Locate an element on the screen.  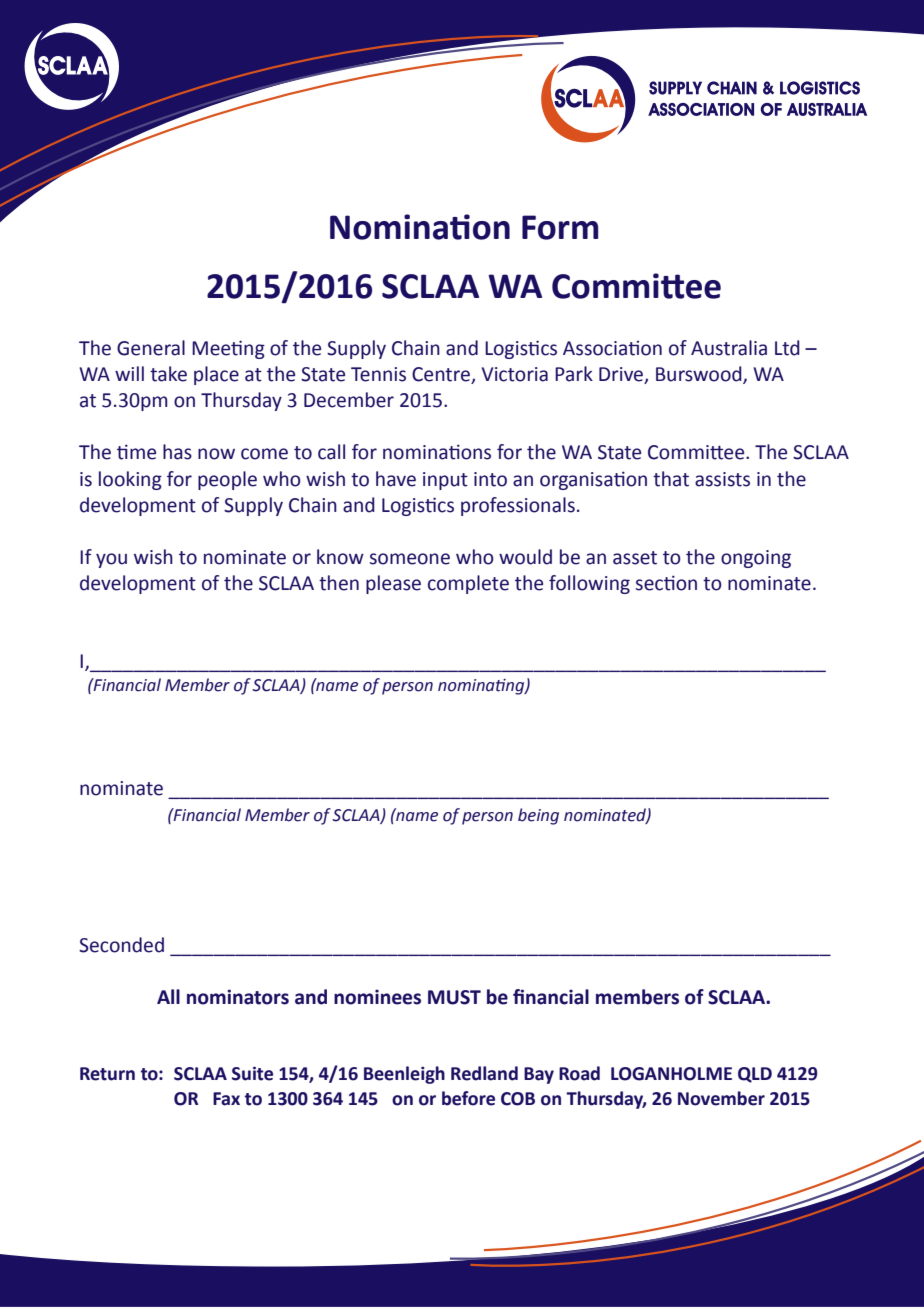
section is located at coordinates (666, 583).
